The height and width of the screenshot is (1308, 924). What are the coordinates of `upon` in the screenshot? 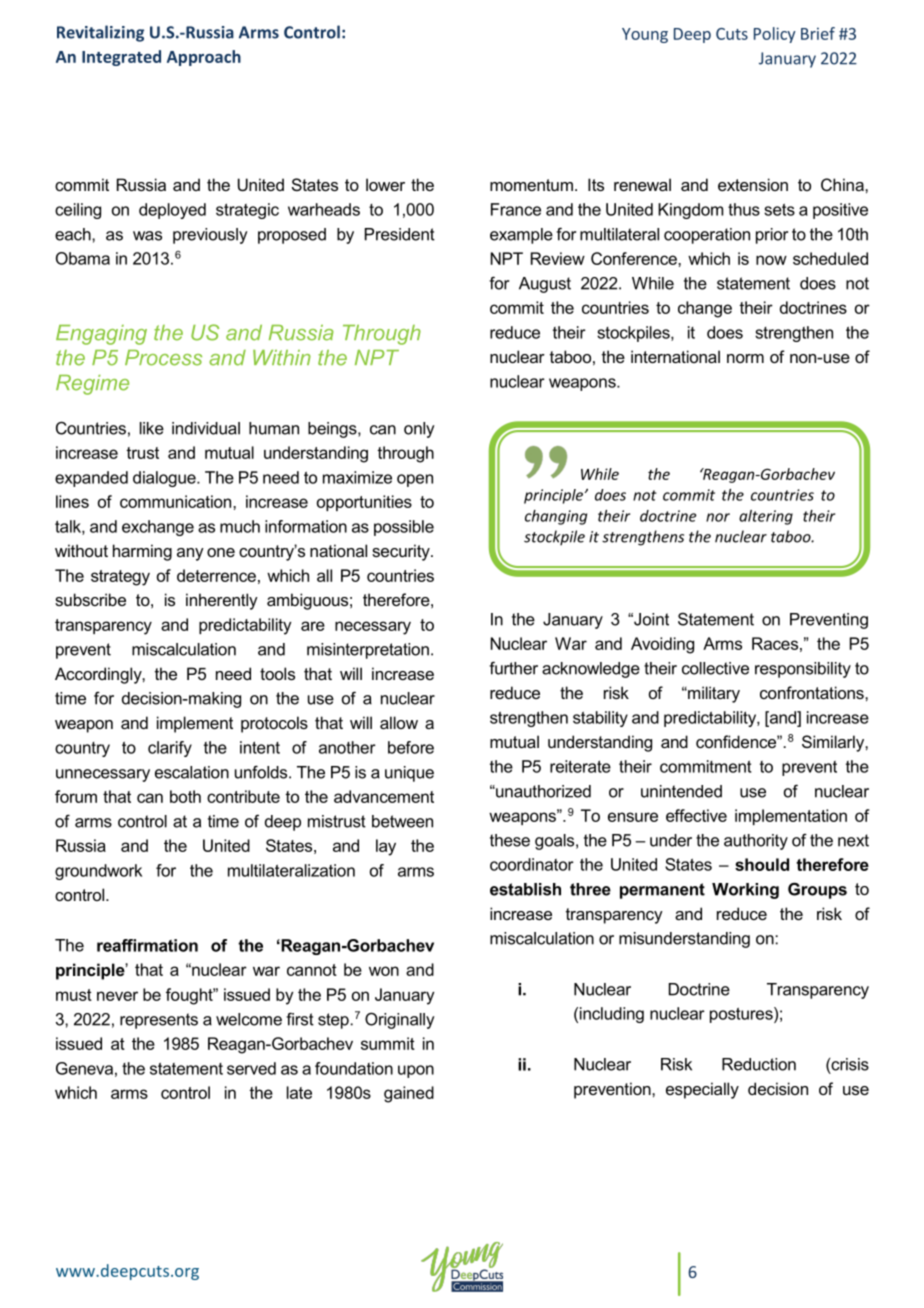 It's located at (416, 1071).
